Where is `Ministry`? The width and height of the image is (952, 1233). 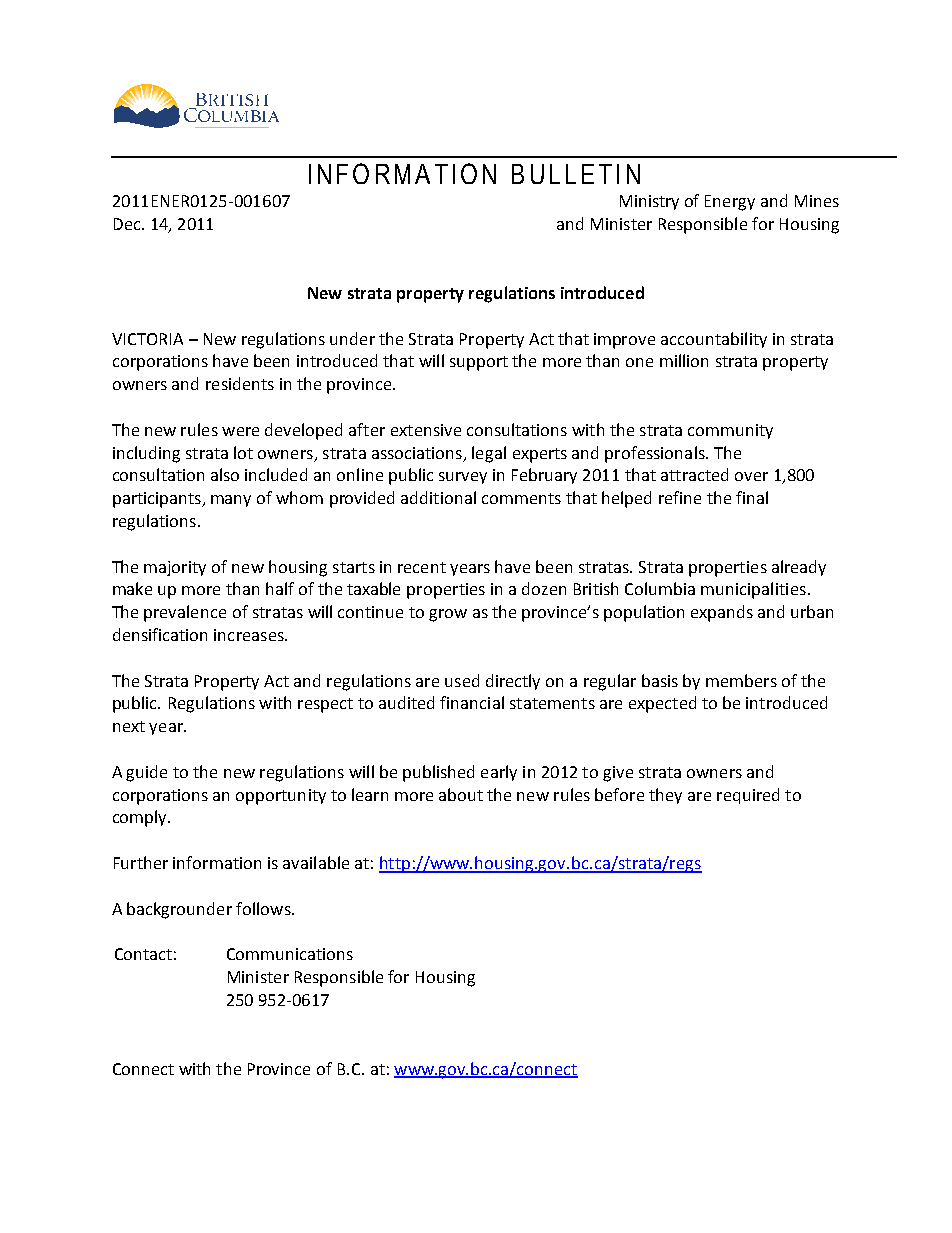
Ministry is located at coordinates (649, 202).
